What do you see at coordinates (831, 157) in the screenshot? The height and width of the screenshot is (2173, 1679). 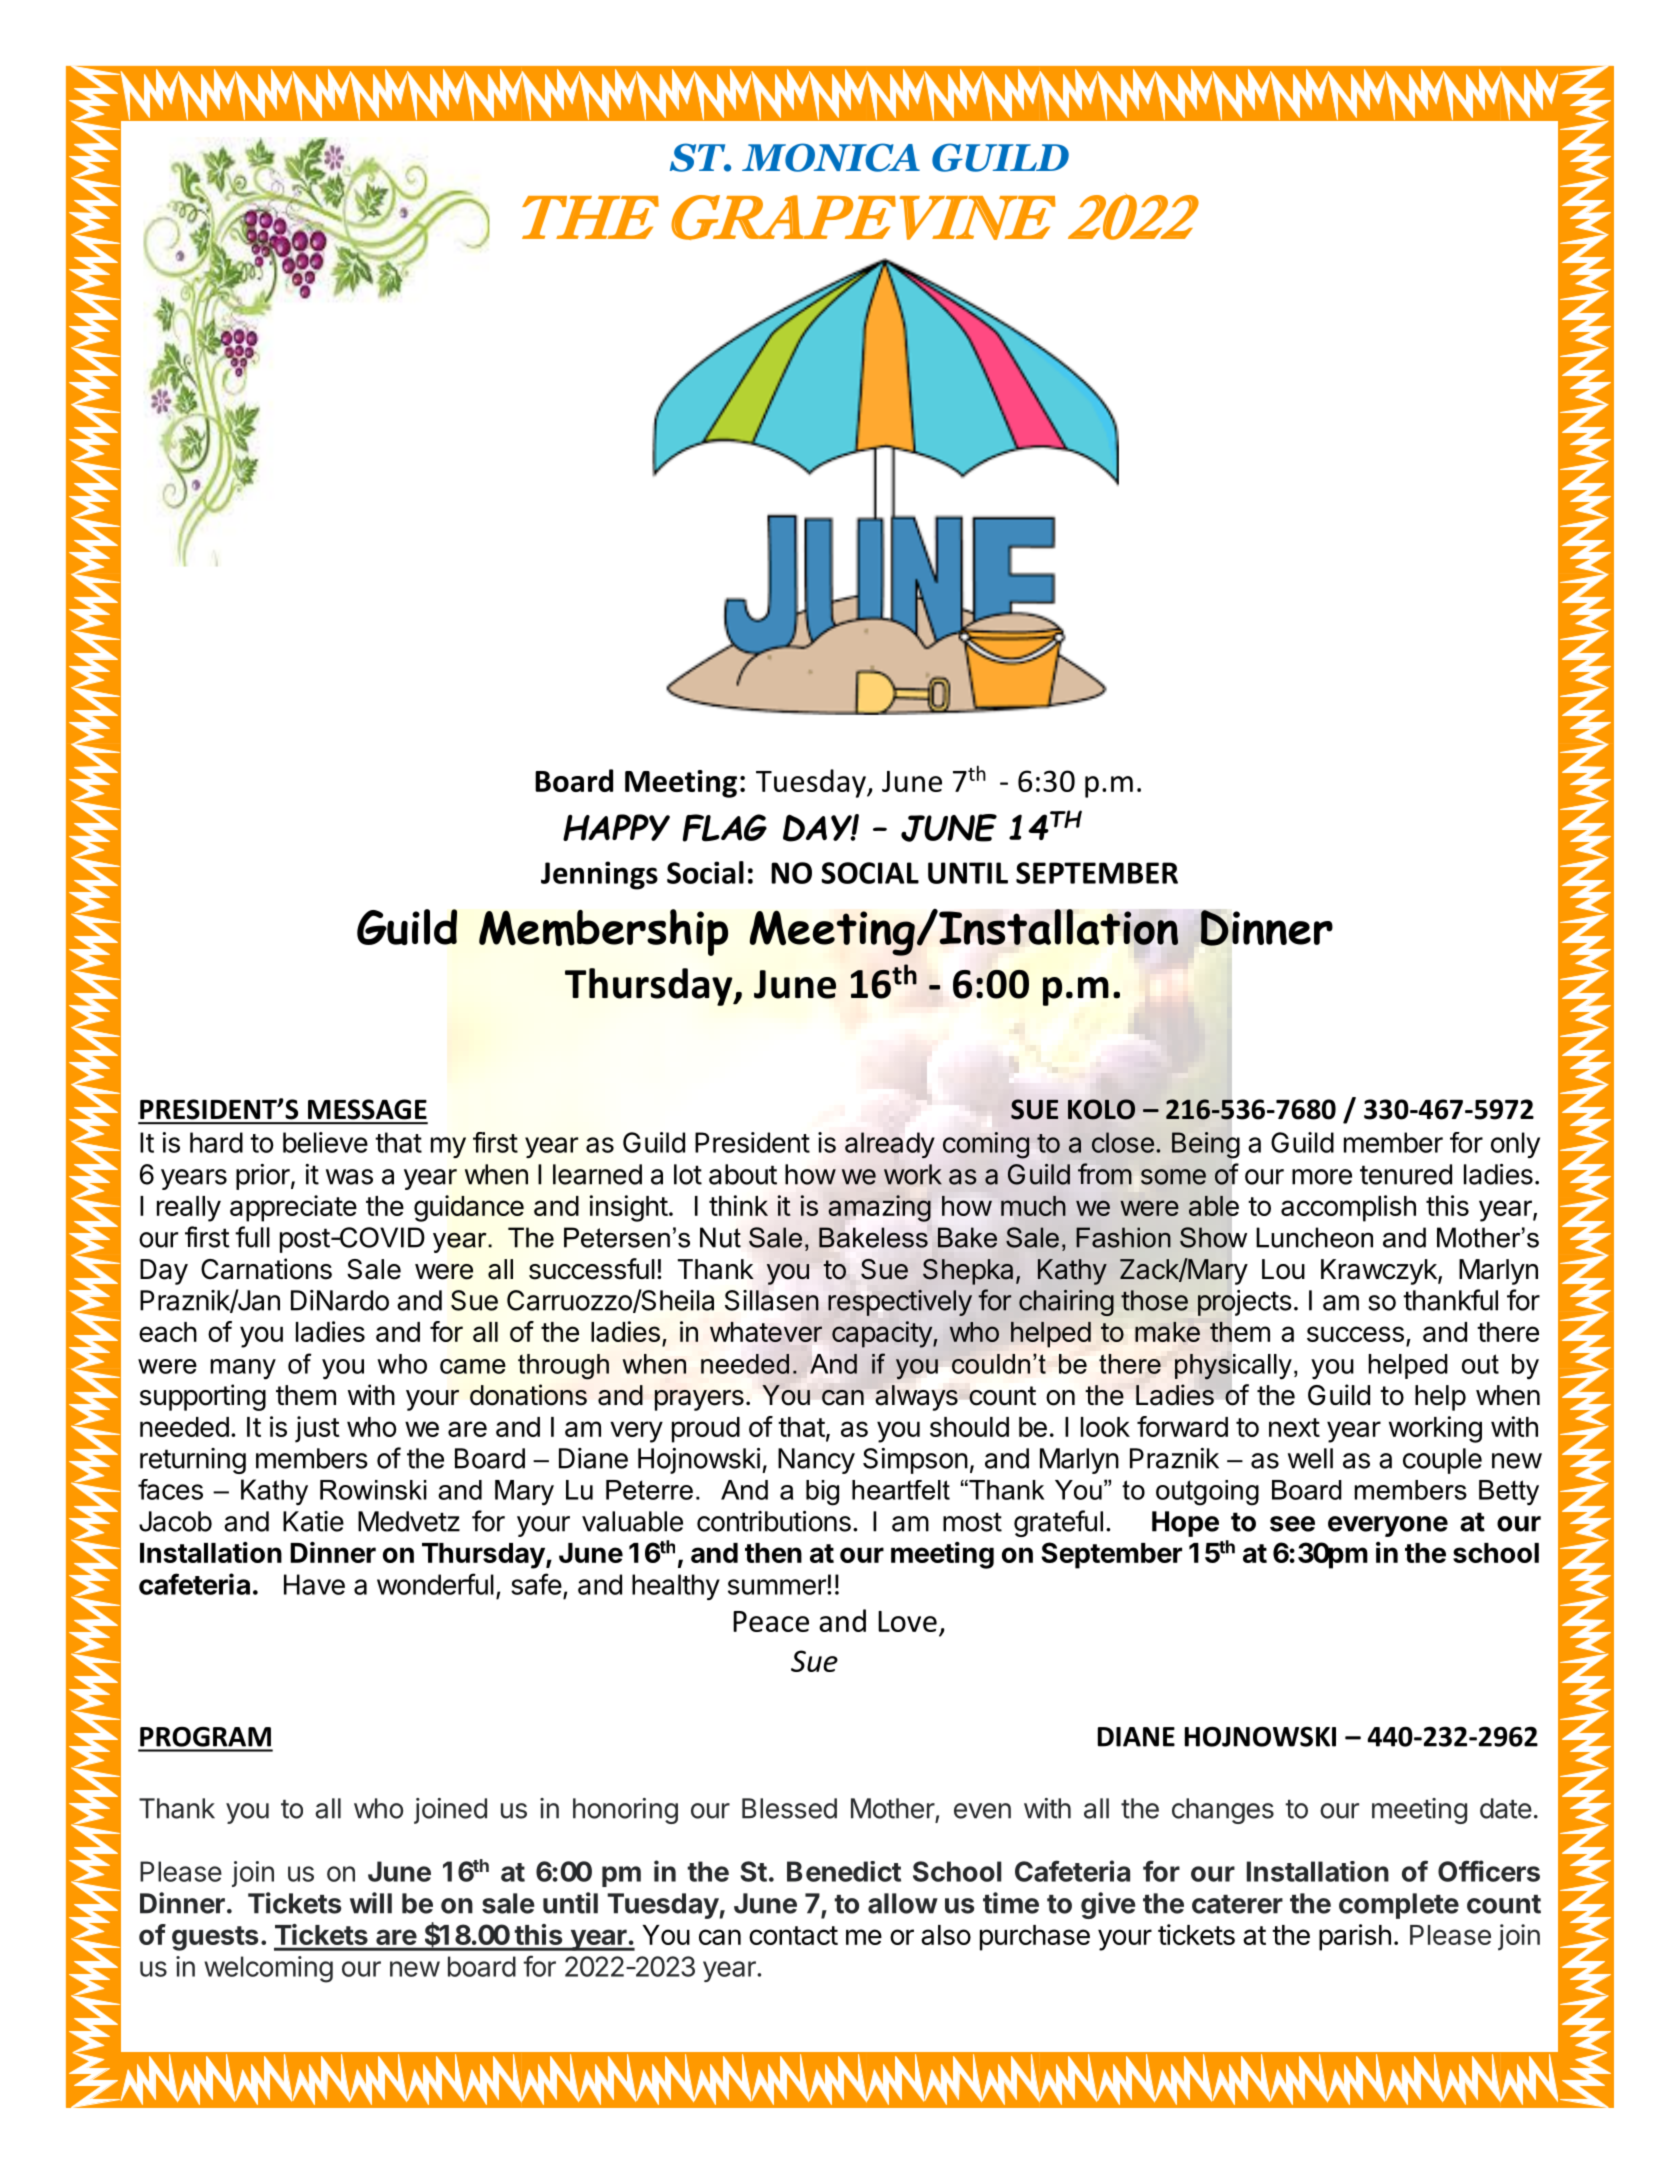 I see `MONICA` at bounding box center [831, 157].
